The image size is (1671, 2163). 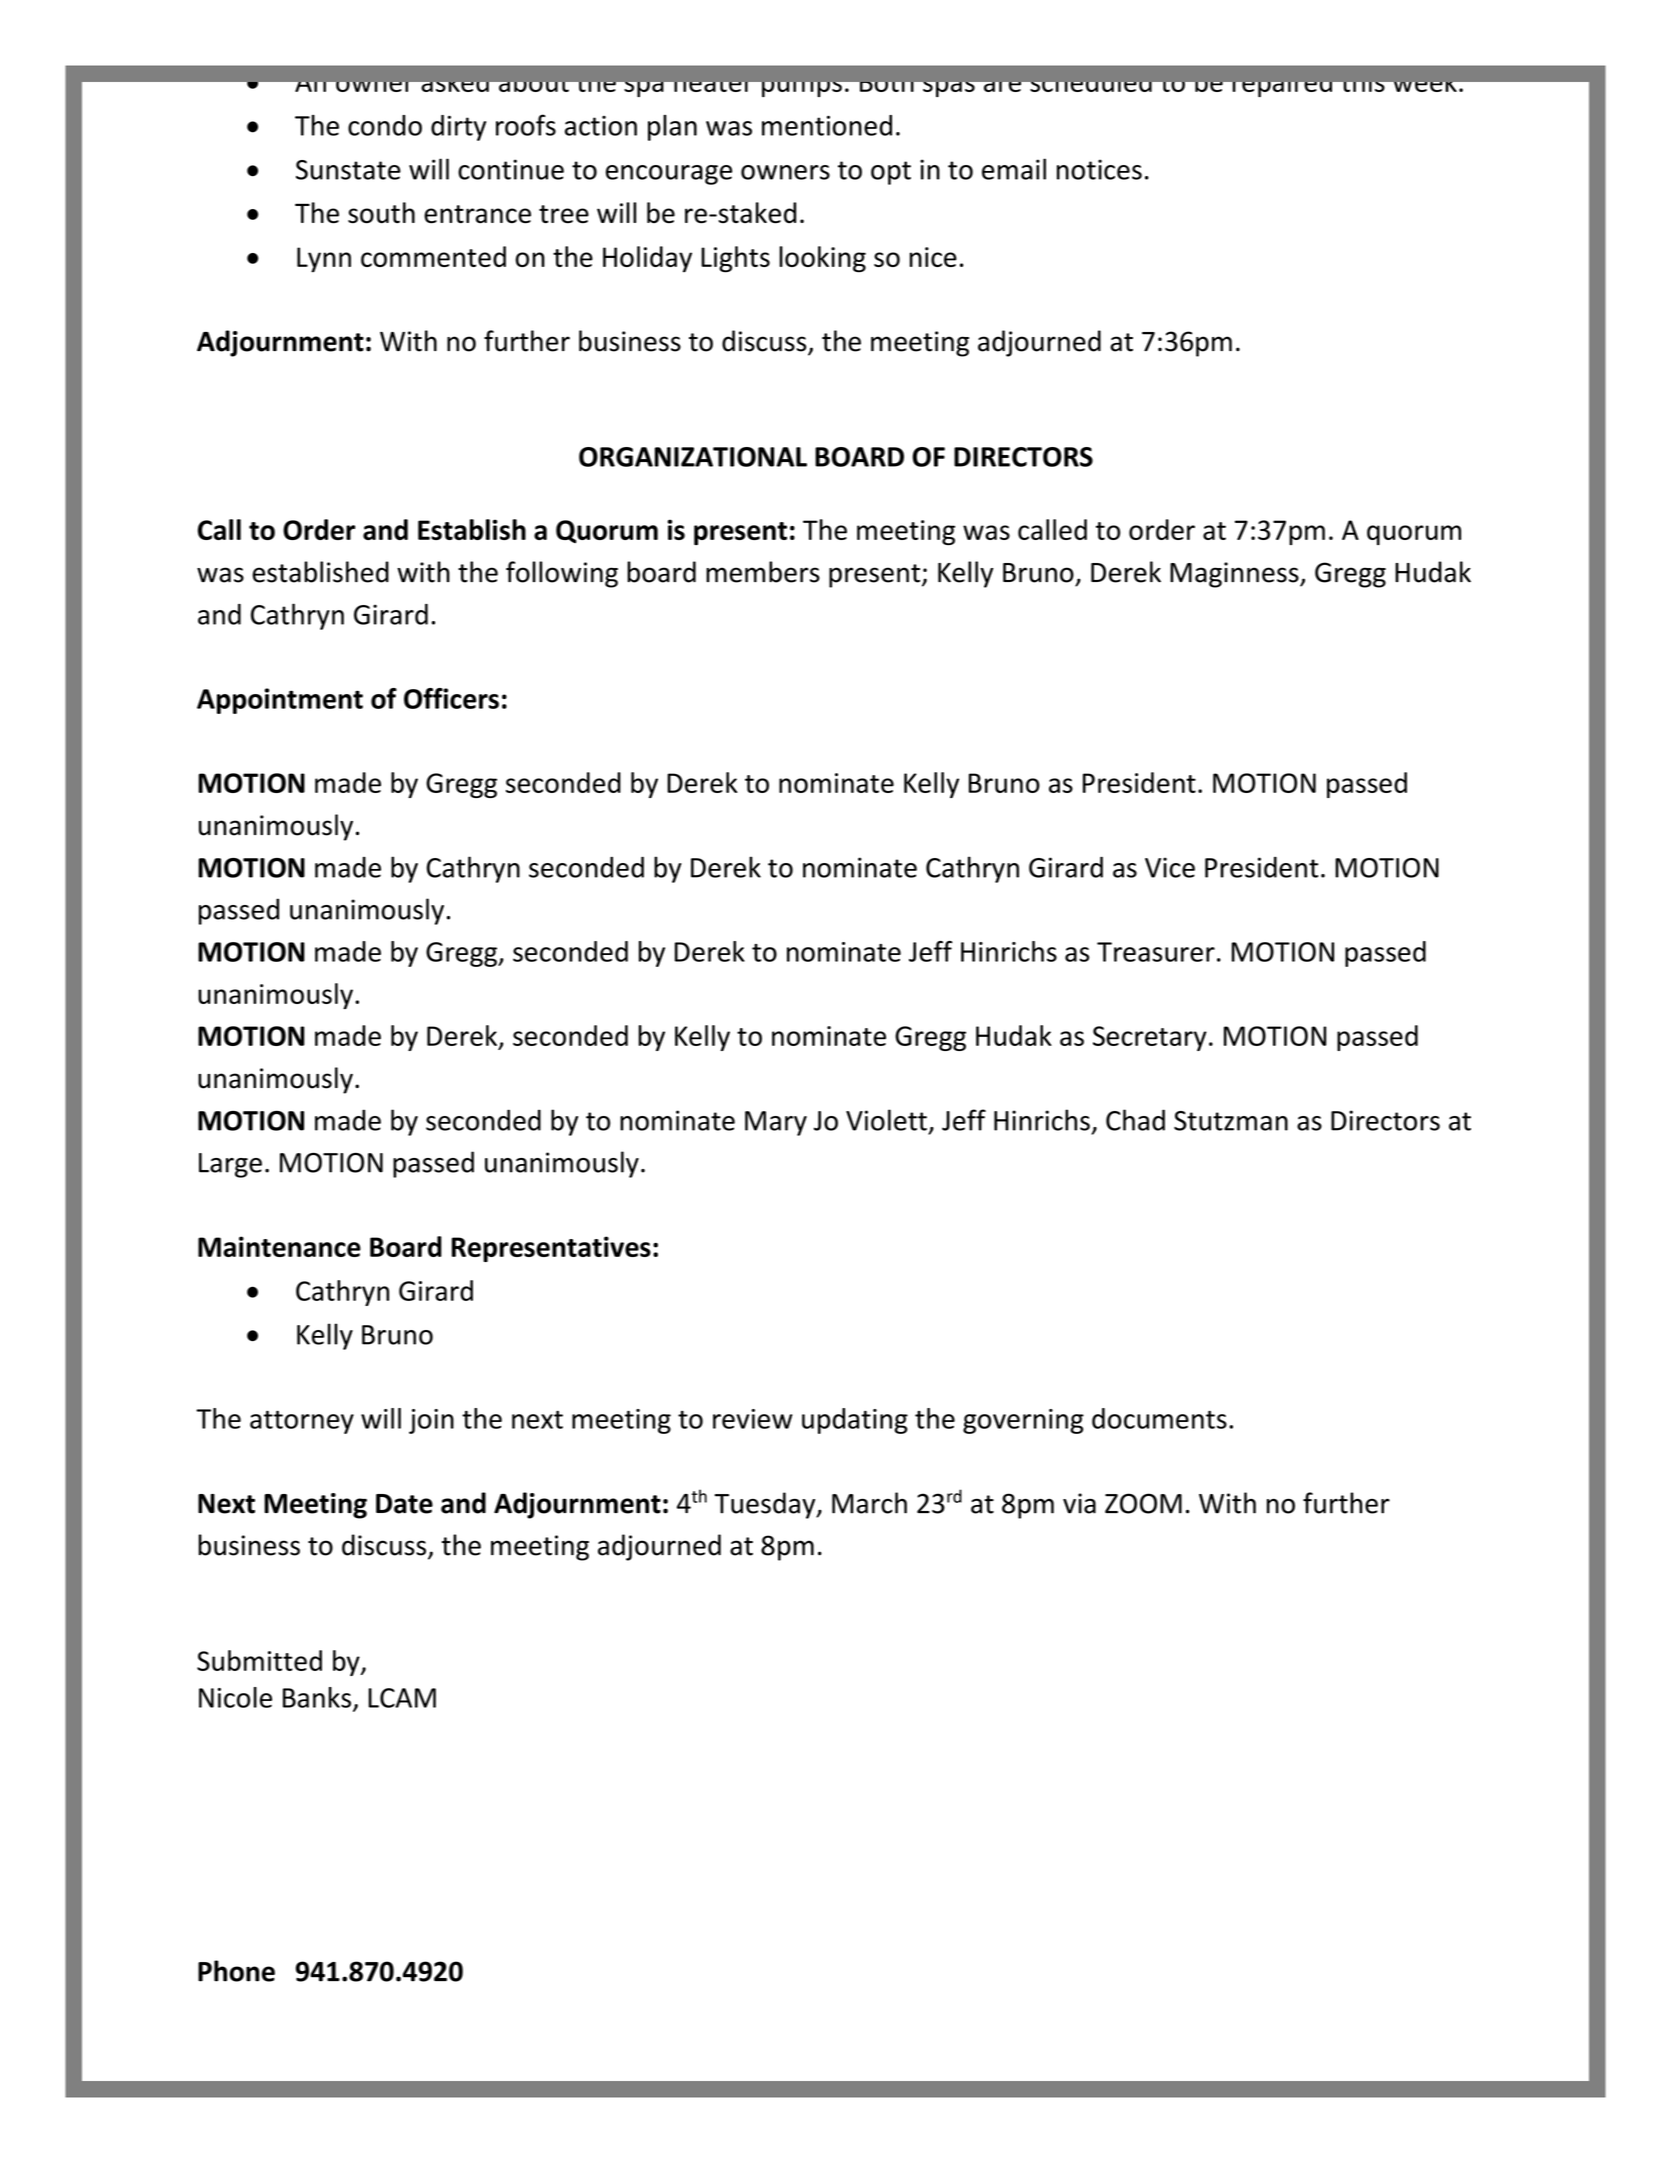 I want to click on Phone, so click(x=236, y=1971).
